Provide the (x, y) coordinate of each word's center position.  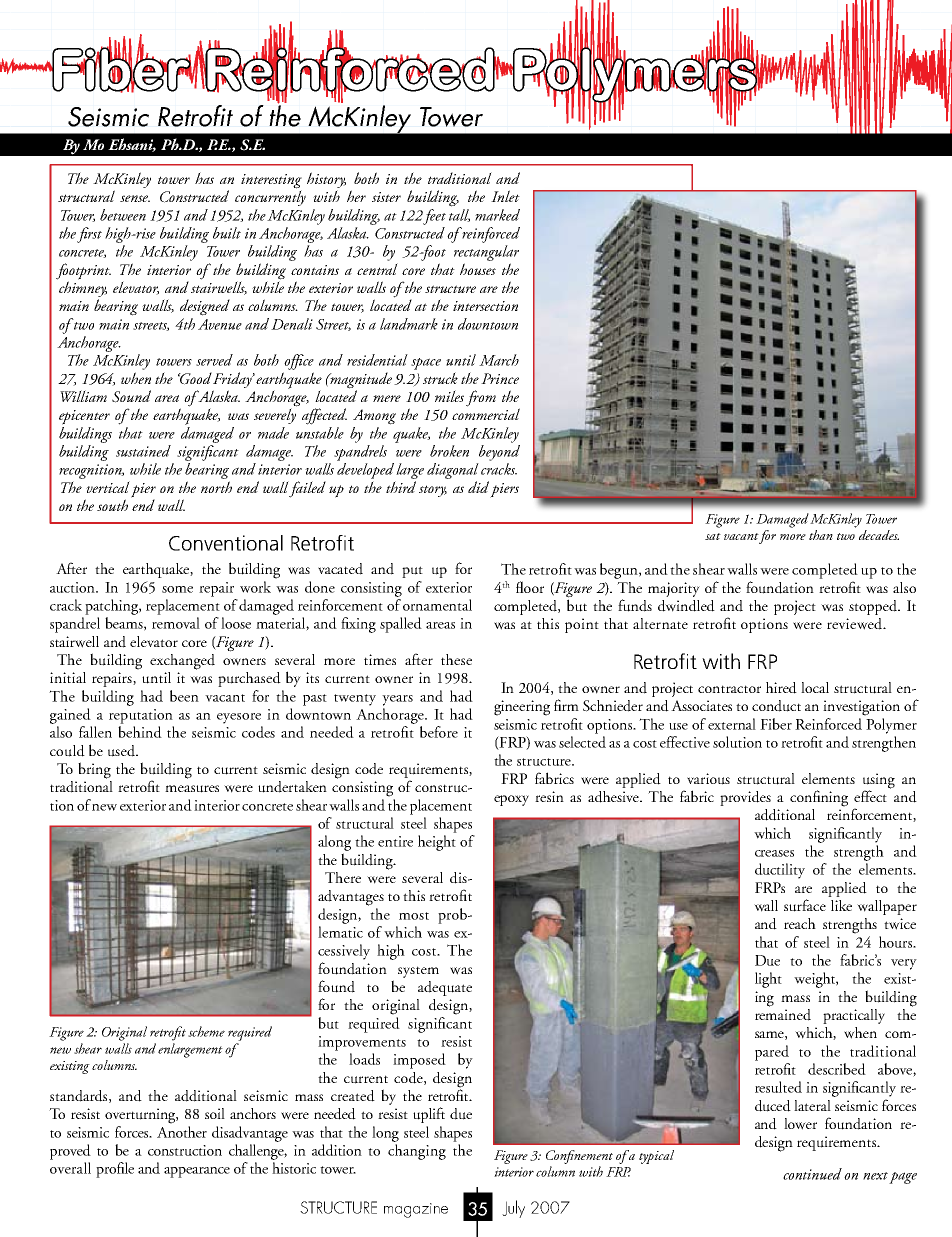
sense (135, 198)
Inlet (505, 196)
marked (497, 215)
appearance (197, 1172)
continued (812, 1174)
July (513, 1209)
